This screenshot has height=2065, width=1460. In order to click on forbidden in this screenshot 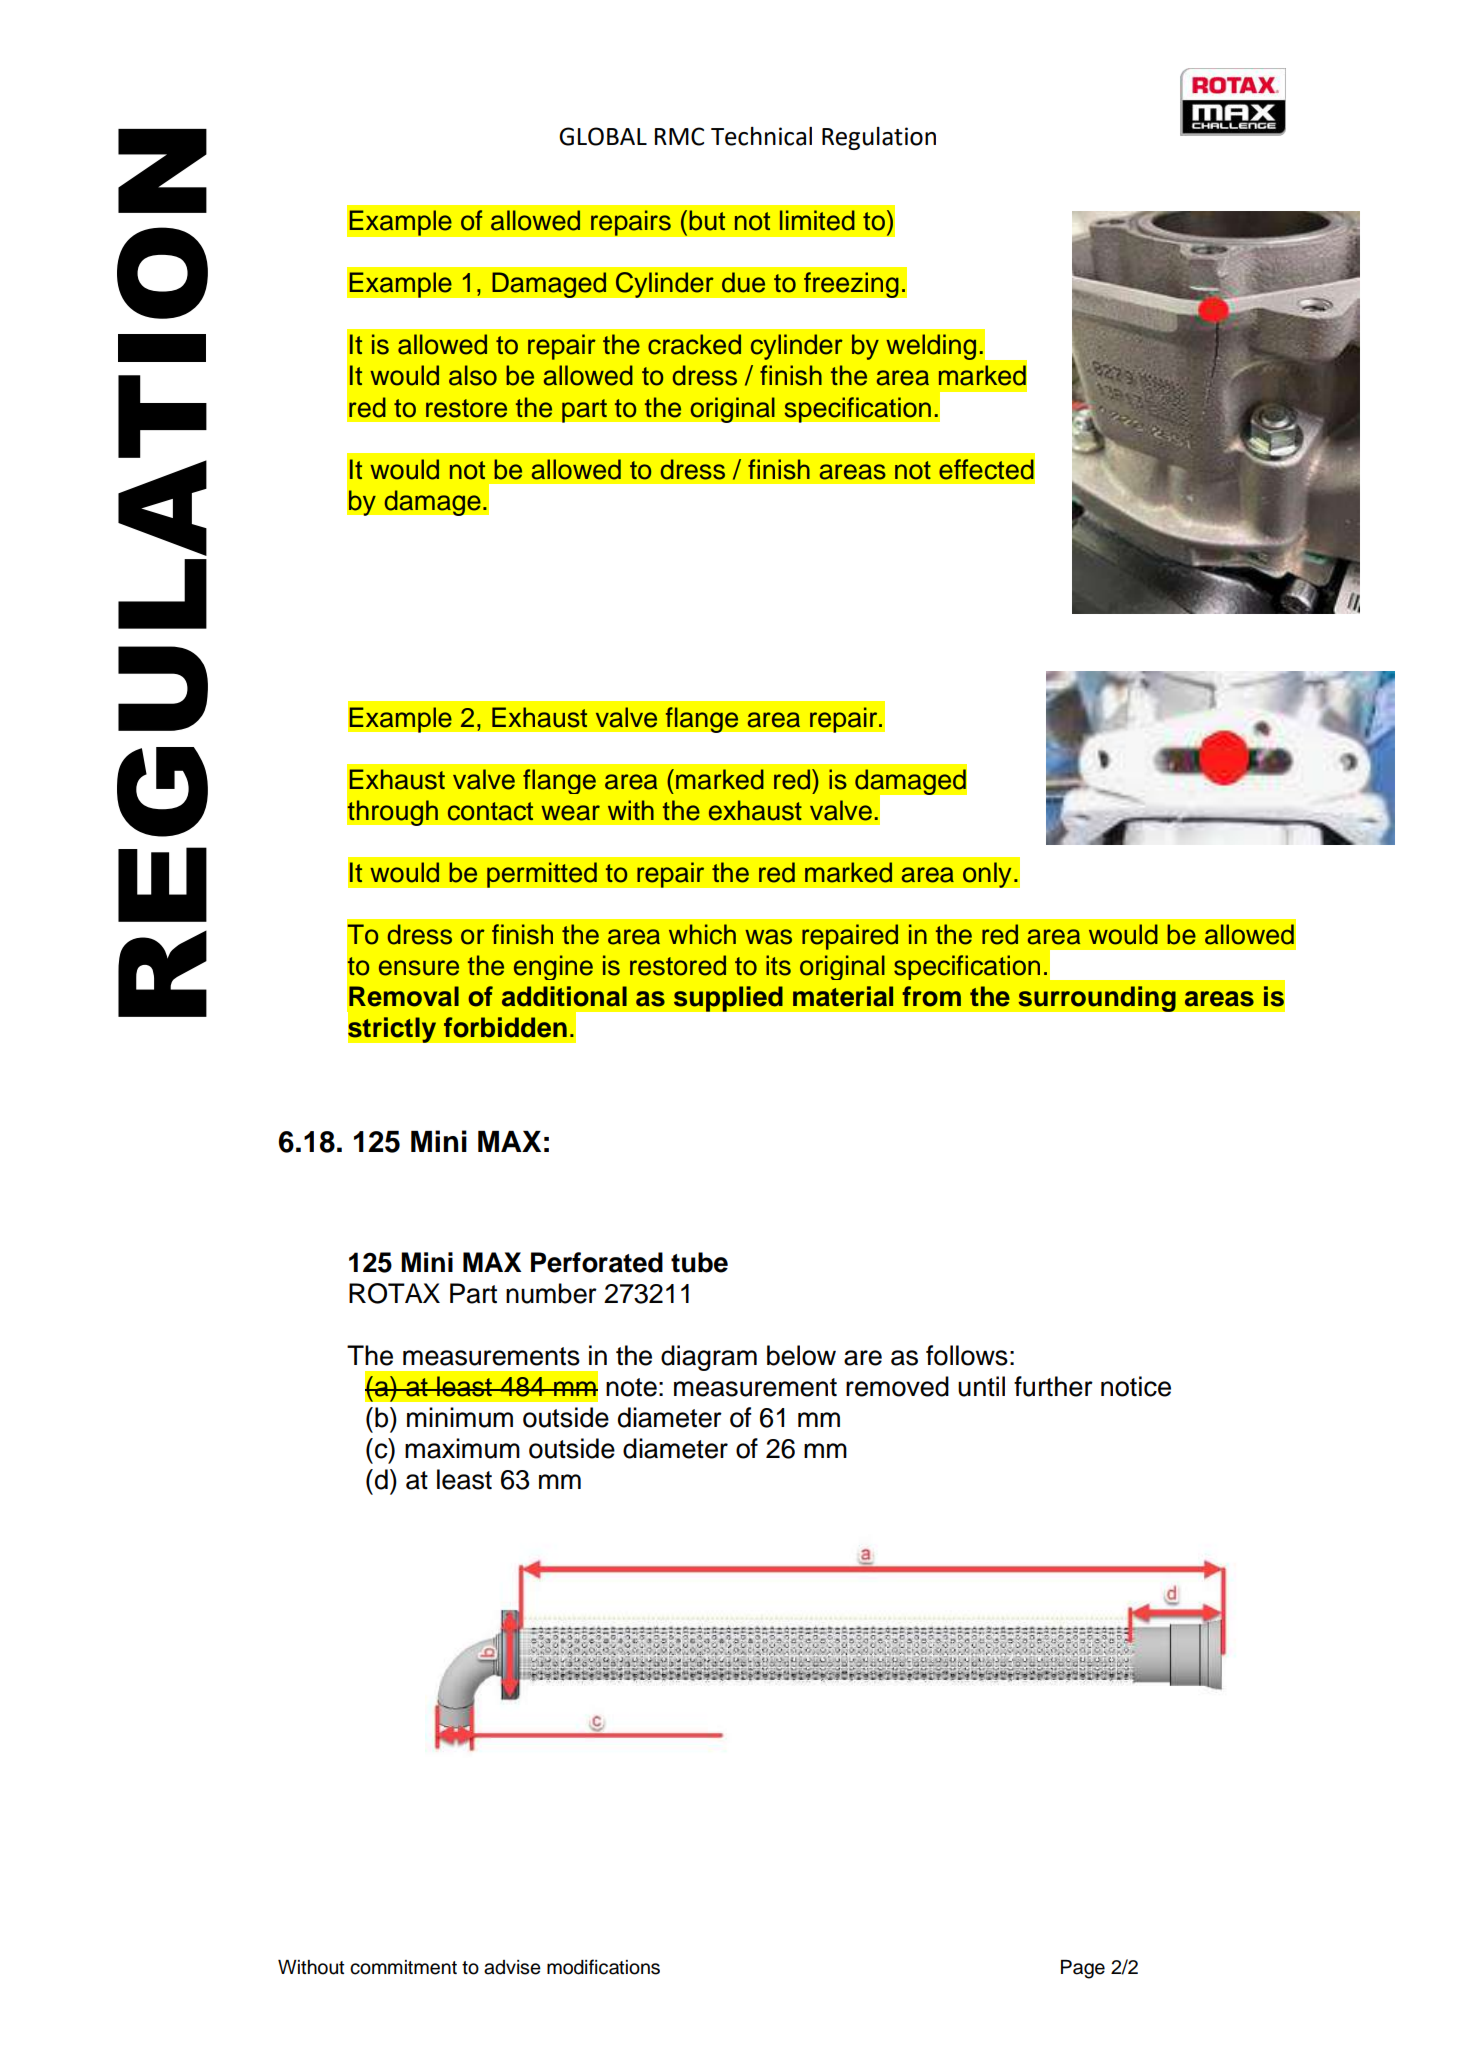, I will do `click(505, 1027)`.
